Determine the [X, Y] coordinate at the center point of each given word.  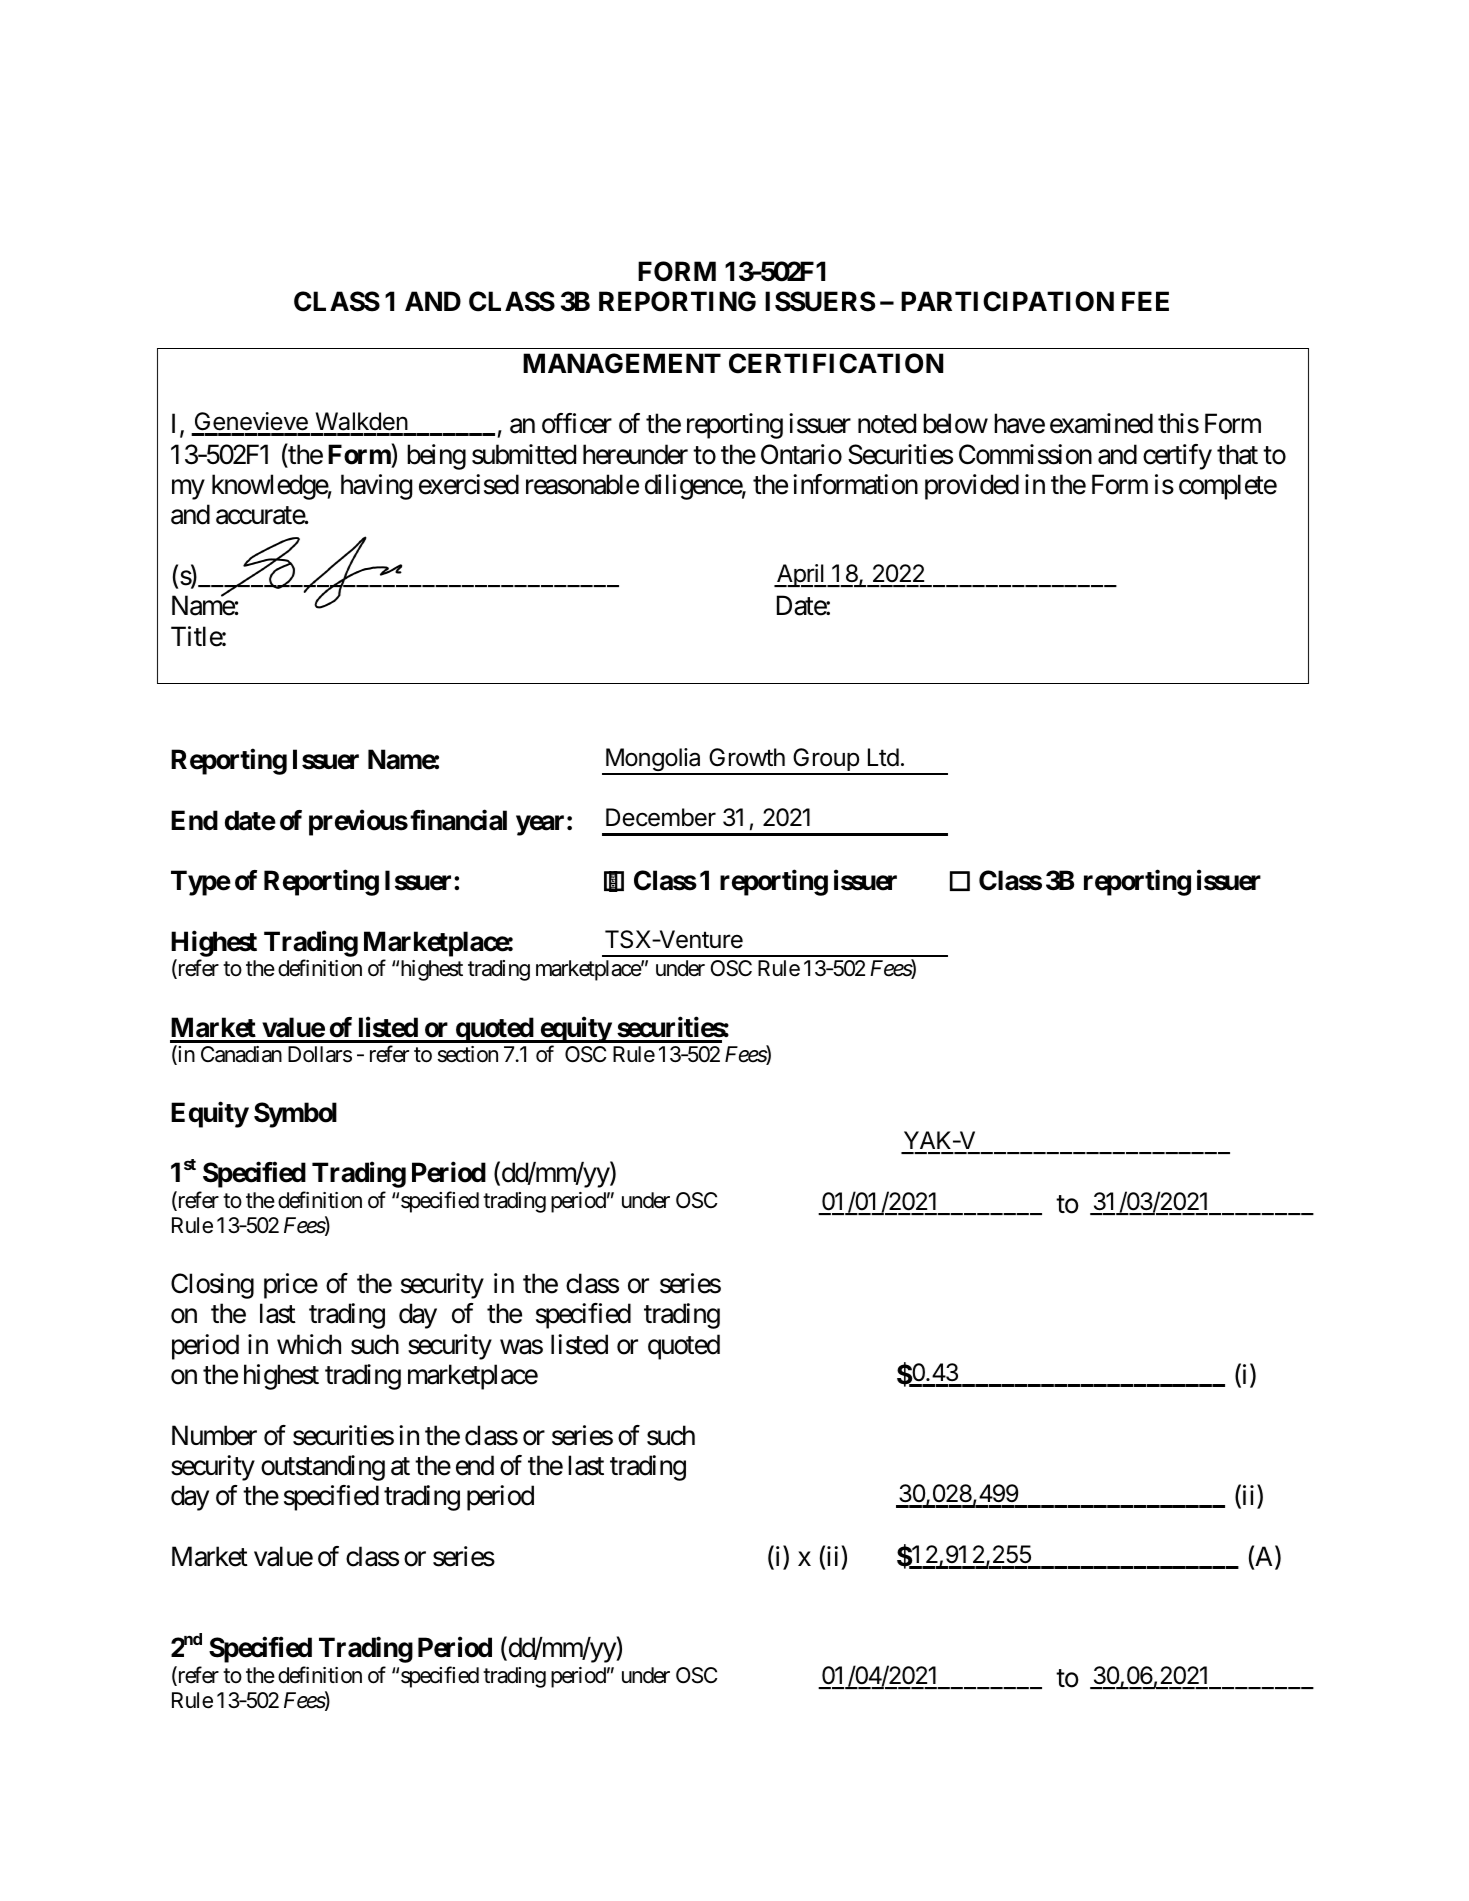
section [468, 1054]
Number [214, 1435]
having [376, 487]
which [309, 1344]
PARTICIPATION [1007, 301]
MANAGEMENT [622, 363]
